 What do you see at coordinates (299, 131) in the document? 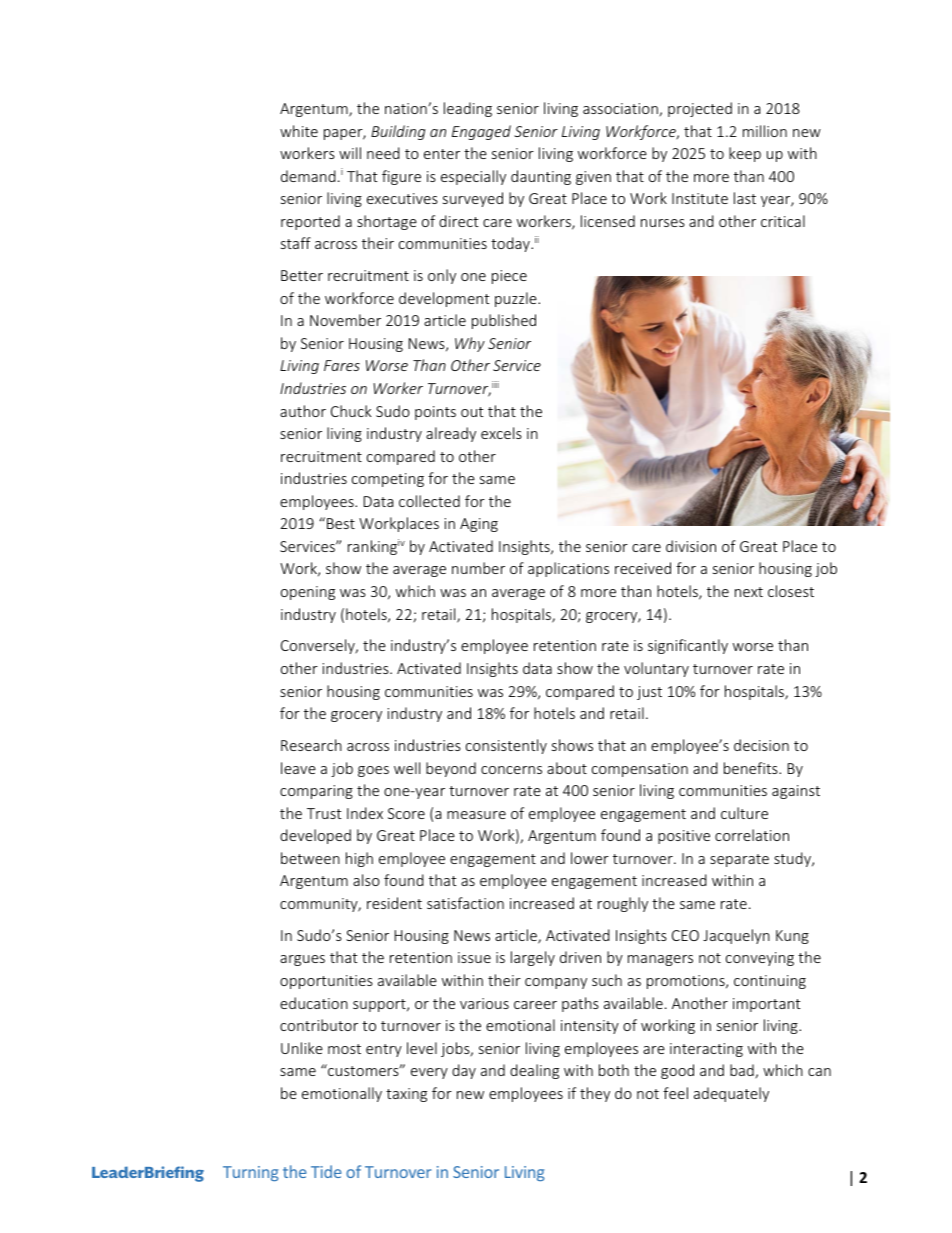
I see `white` at bounding box center [299, 131].
